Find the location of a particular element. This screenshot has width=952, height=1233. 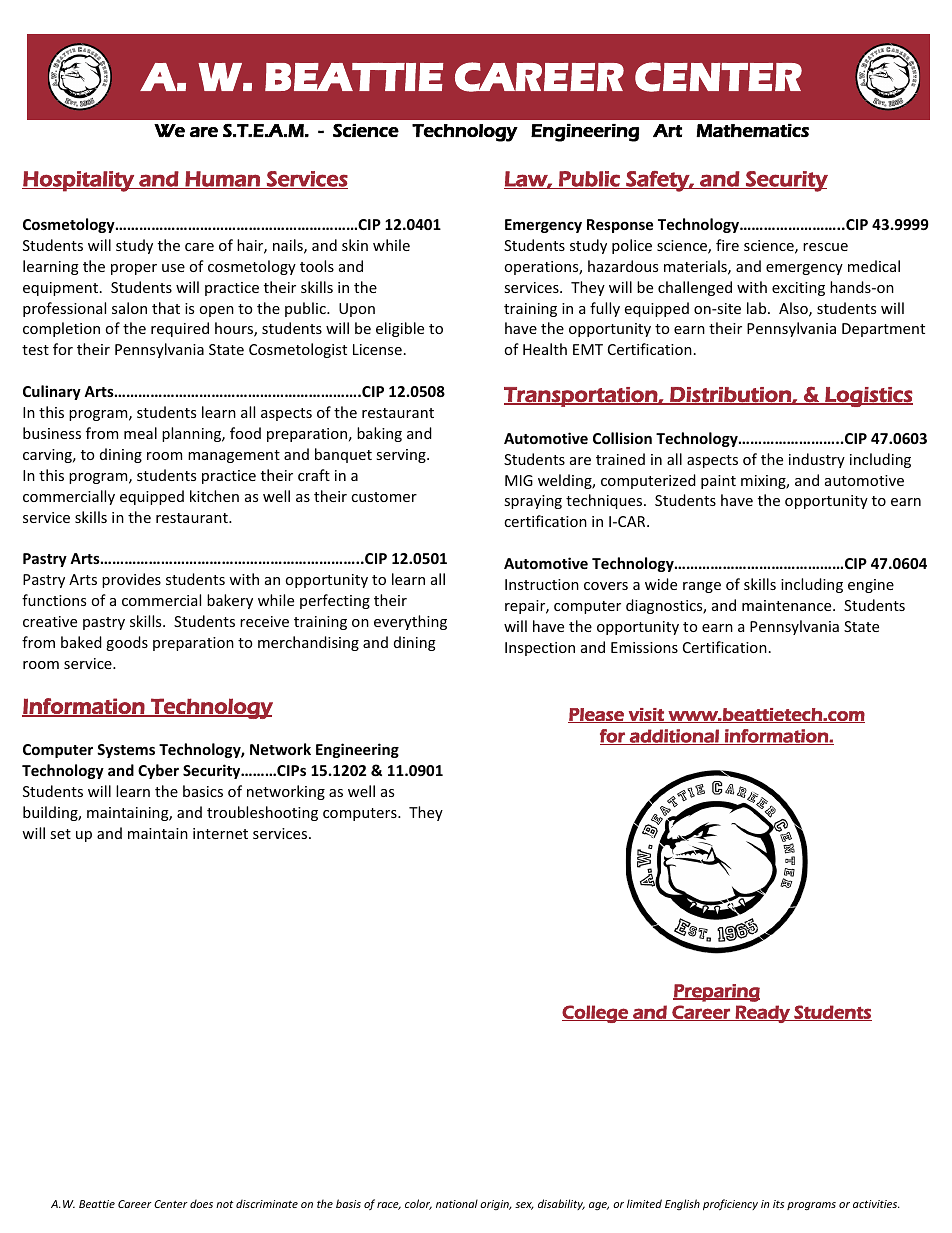

does is located at coordinates (201, 1203).
